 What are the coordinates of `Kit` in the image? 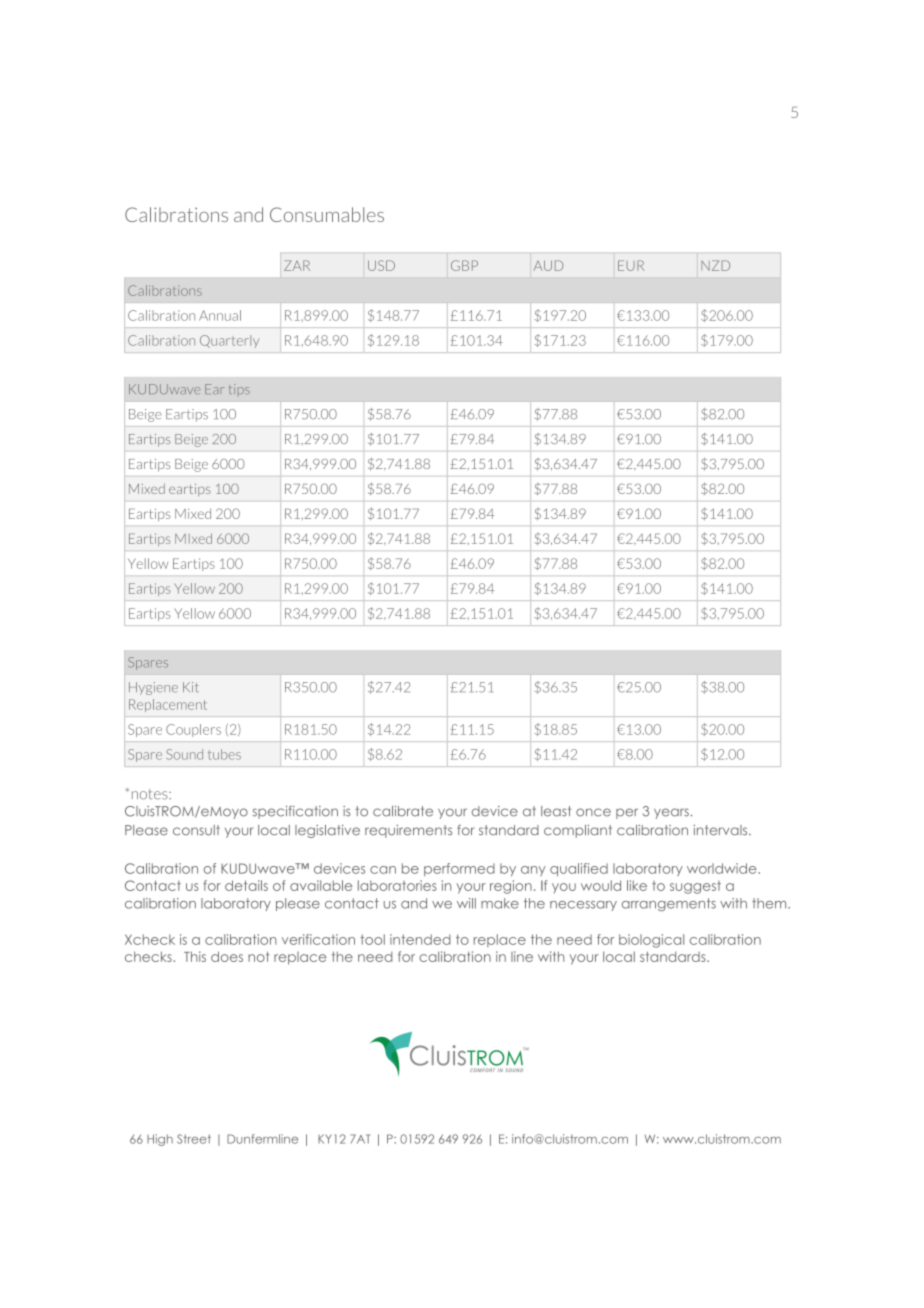 It's located at (191, 687).
